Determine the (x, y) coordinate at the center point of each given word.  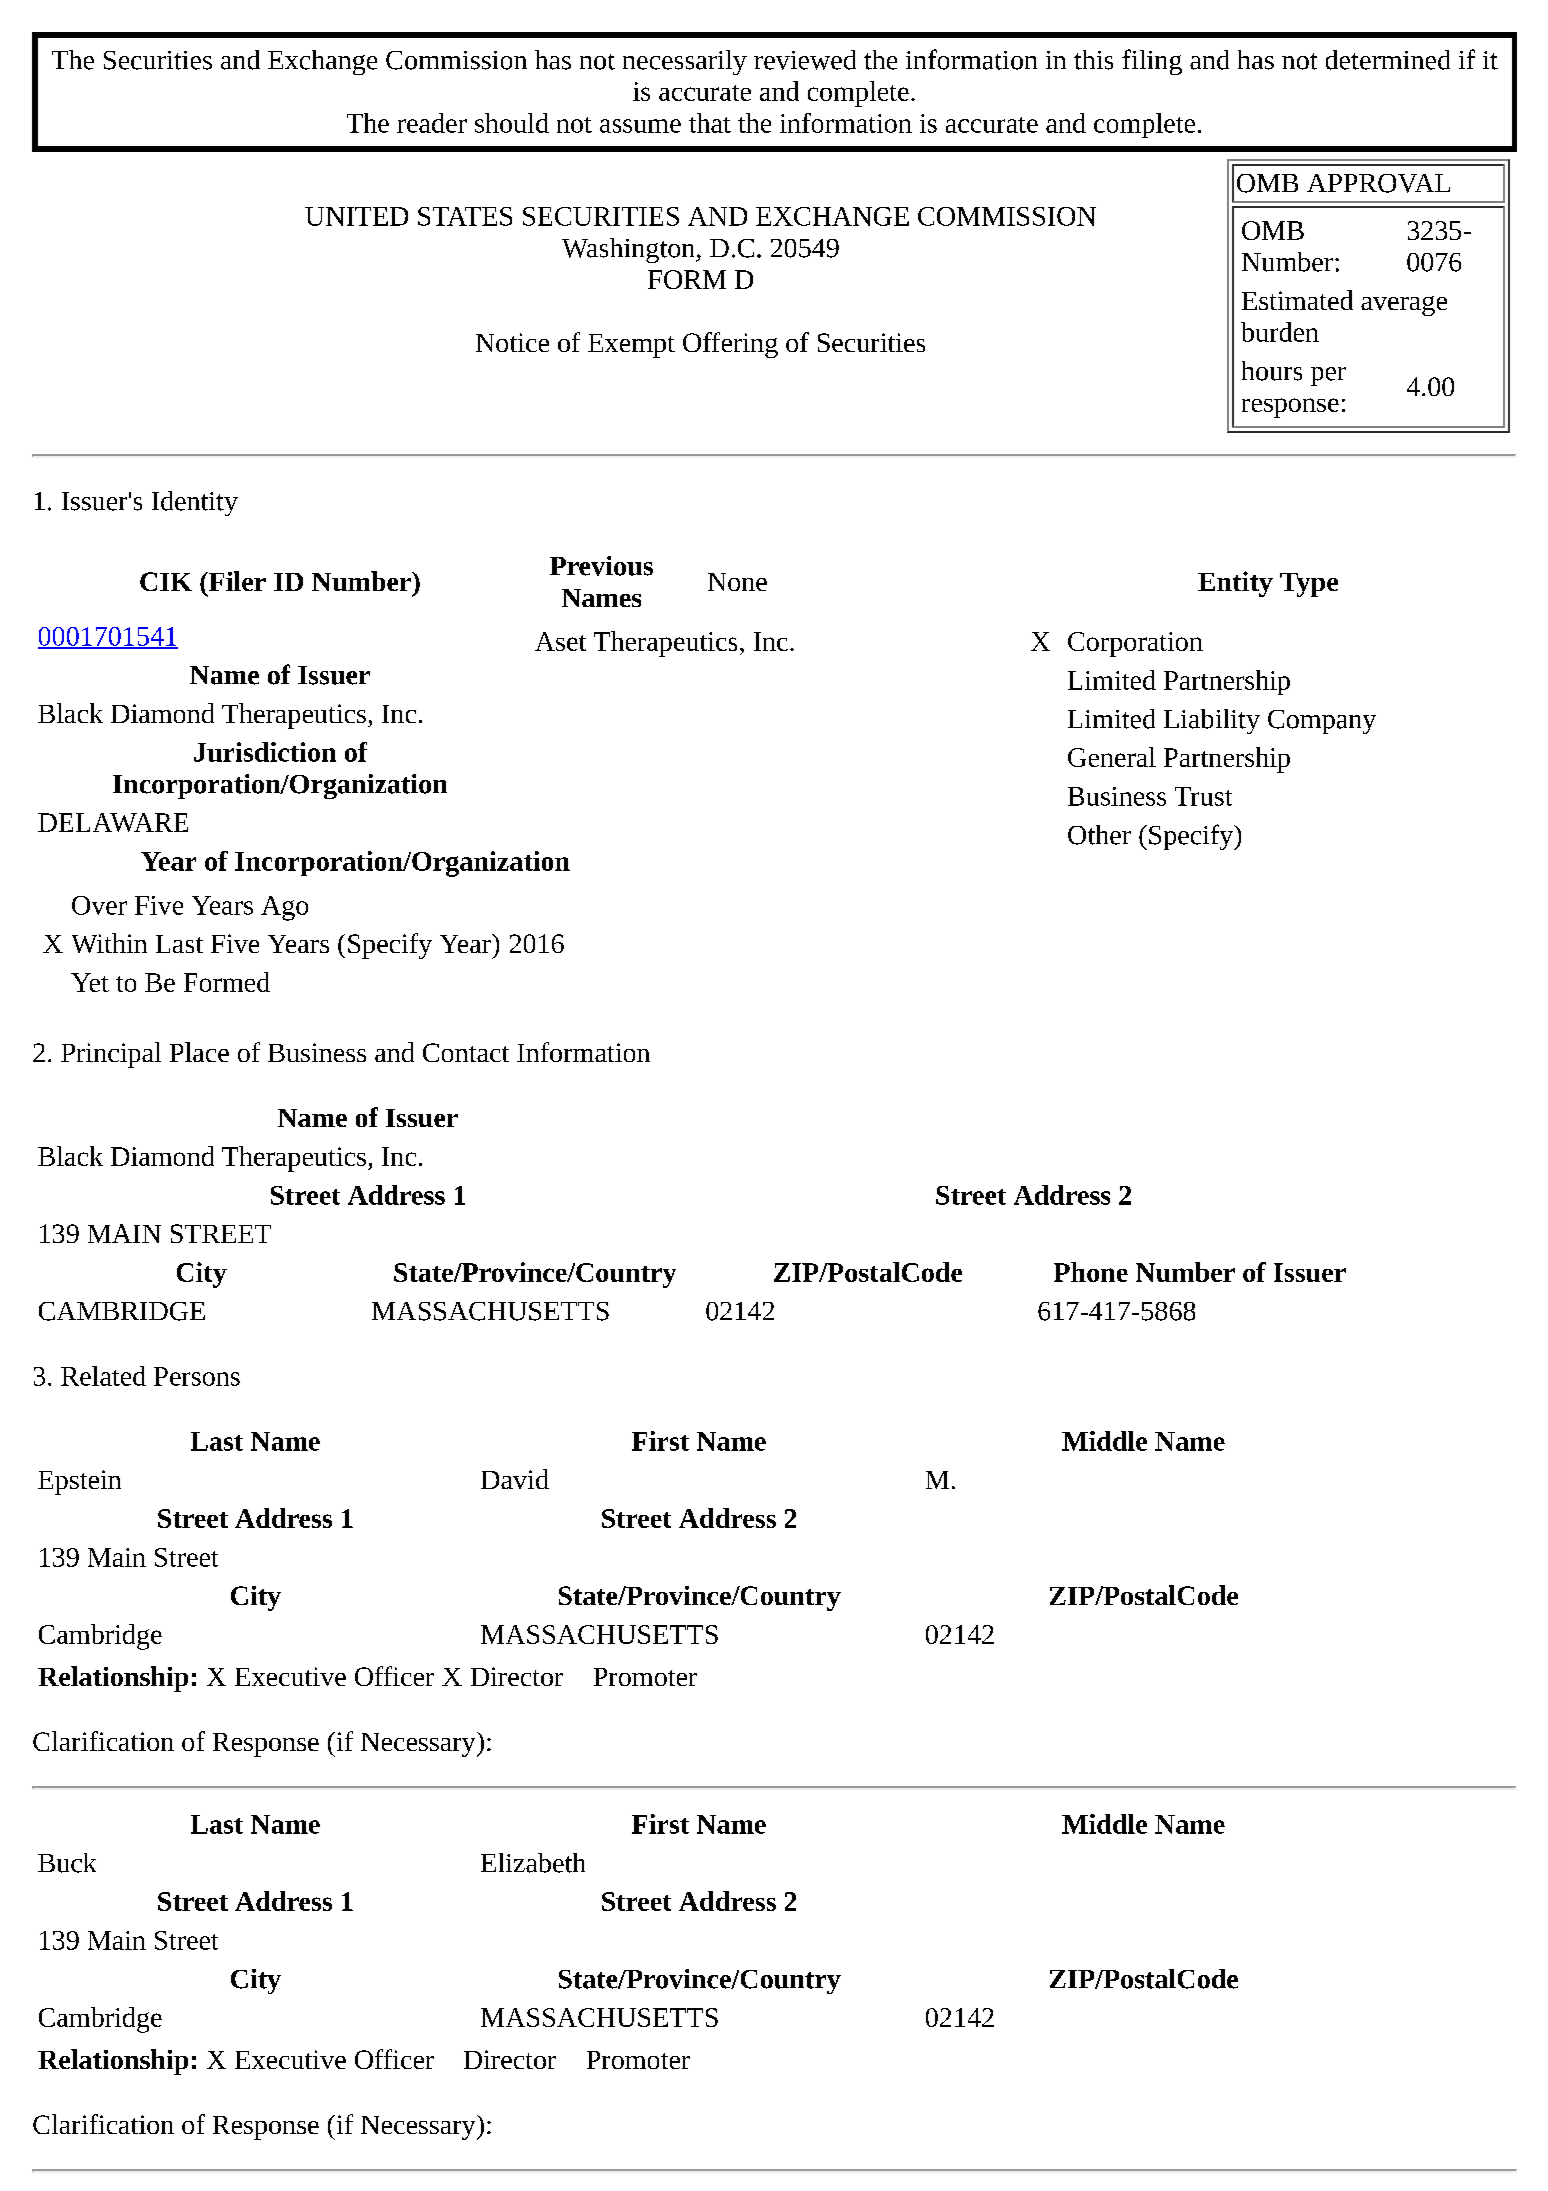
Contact (466, 1052)
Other (1099, 835)
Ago (284, 908)
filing (1152, 62)
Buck (67, 1863)
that (710, 123)
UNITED (356, 216)
